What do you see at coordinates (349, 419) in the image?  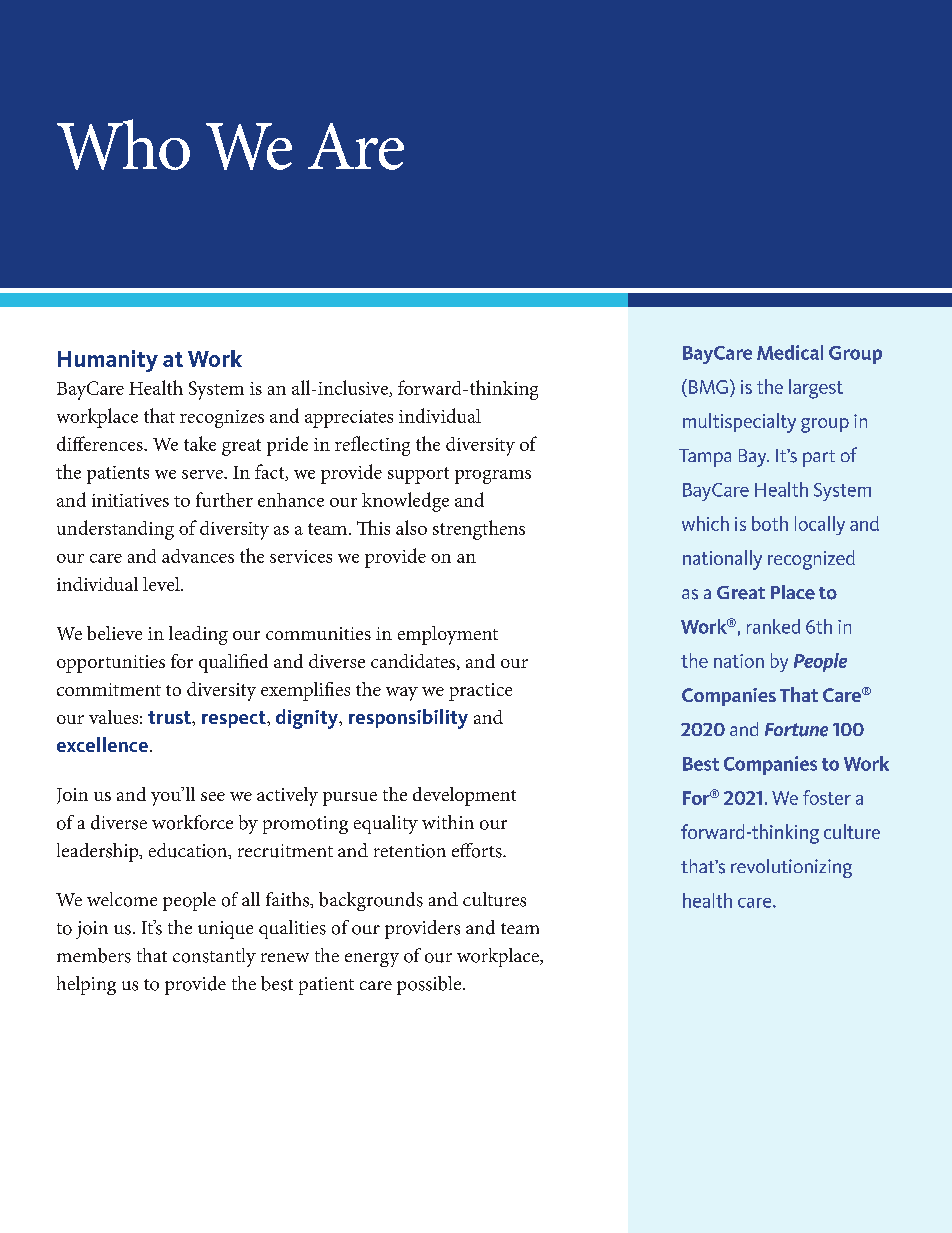 I see `appreciates` at bounding box center [349, 419].
